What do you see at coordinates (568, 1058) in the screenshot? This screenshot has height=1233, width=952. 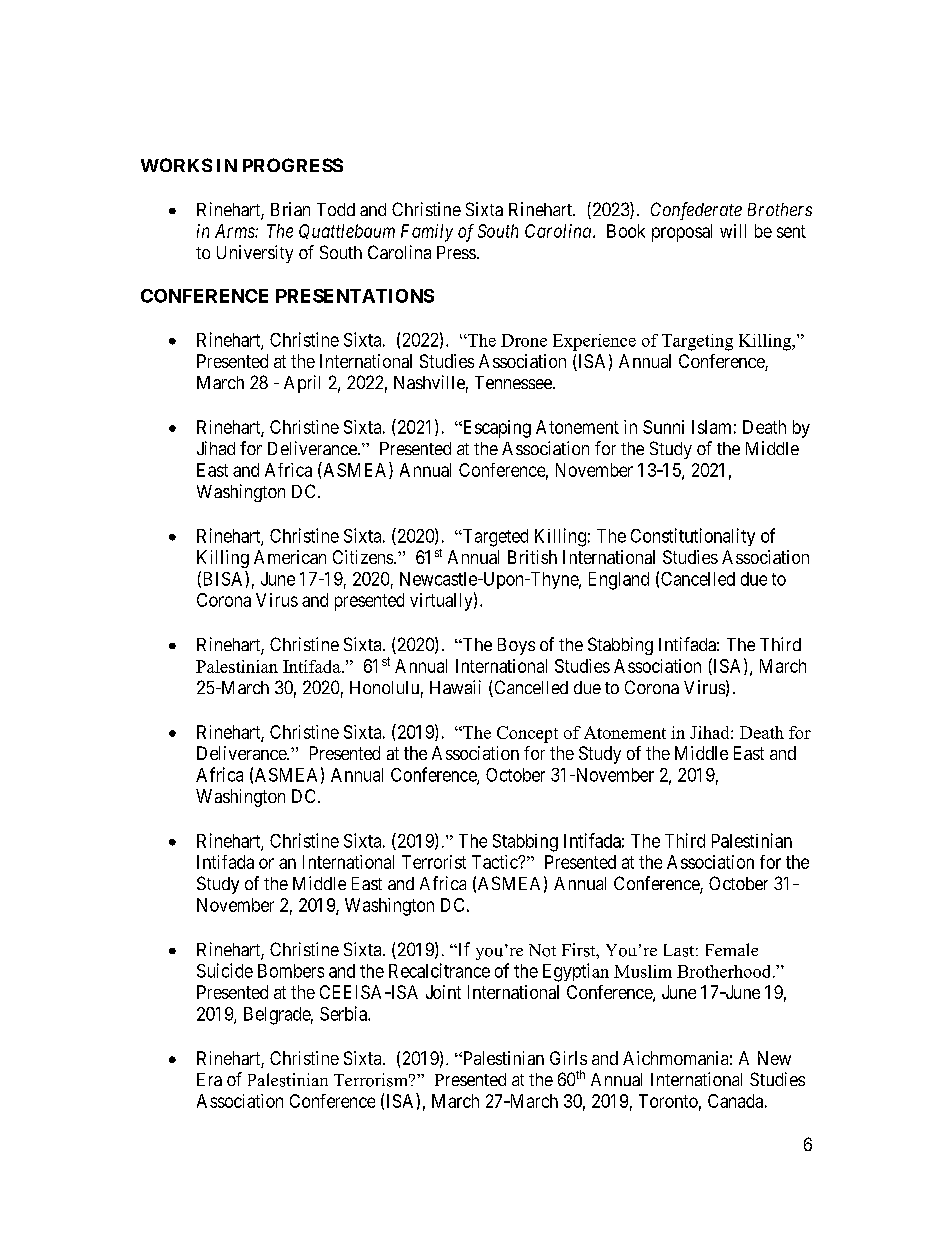 I see `Girls` at bounding box center [568, 1058].
